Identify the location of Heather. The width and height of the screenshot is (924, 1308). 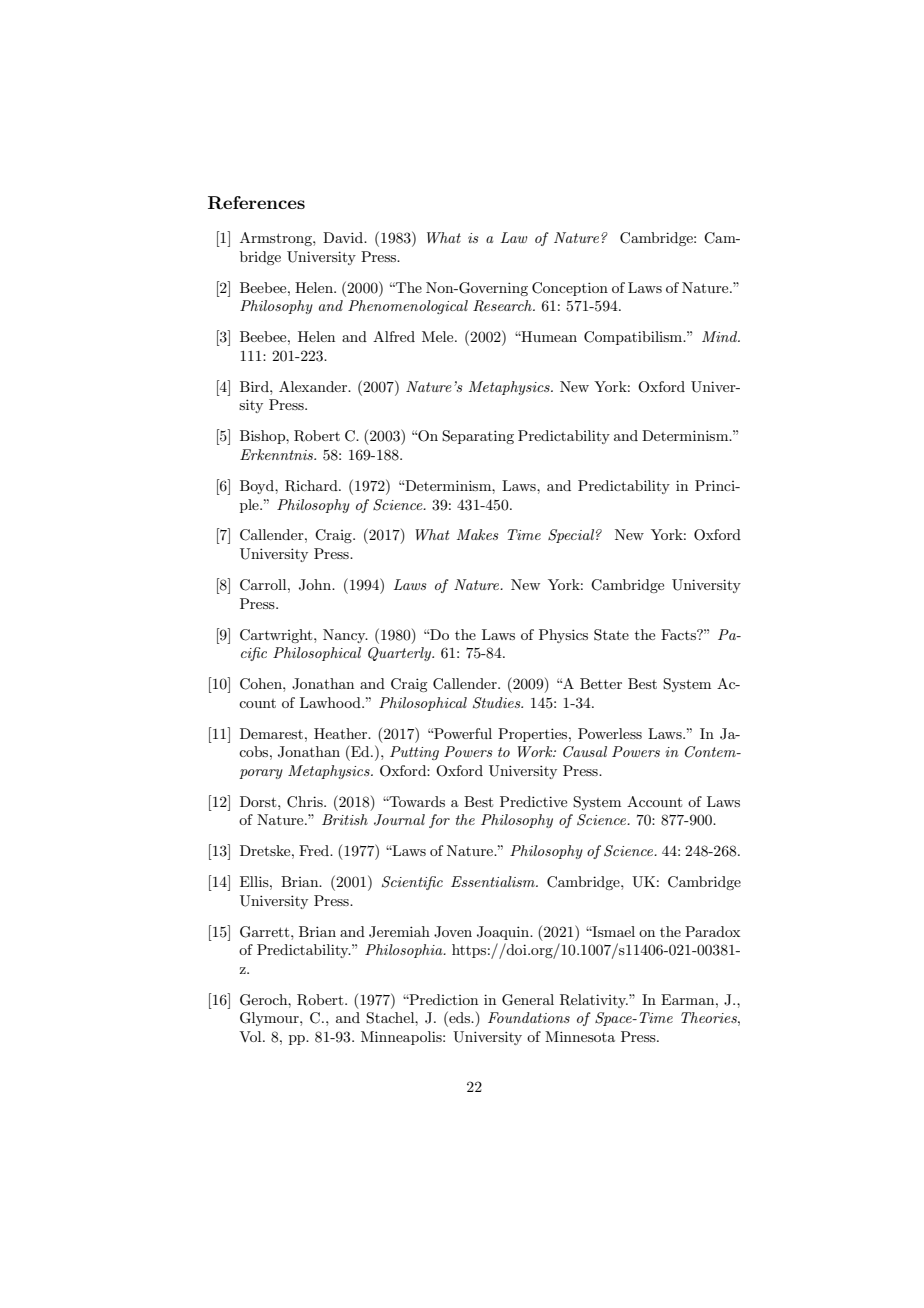
(342, 733).
